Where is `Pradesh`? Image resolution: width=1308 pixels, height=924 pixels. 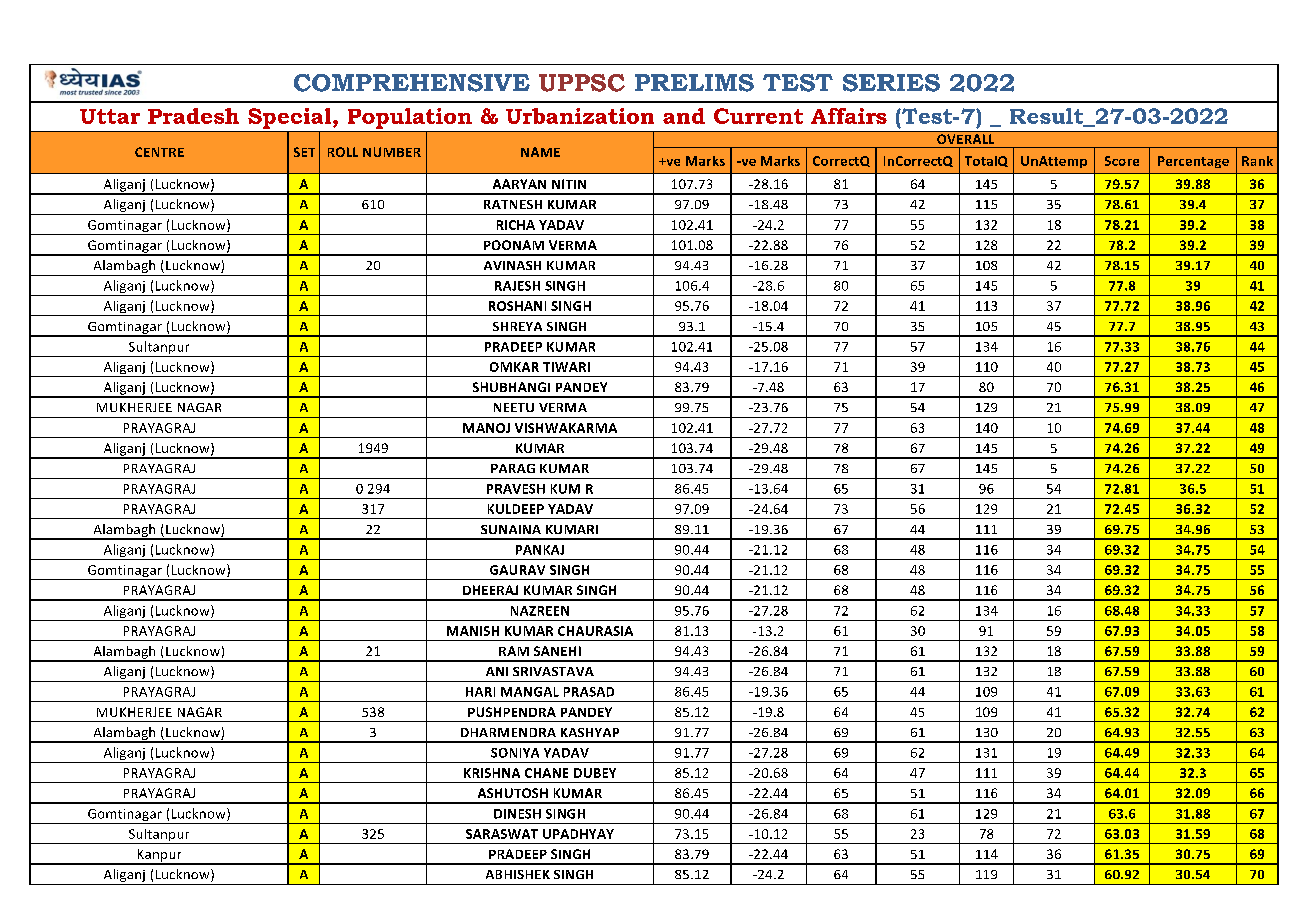
Pradesh is located at coordinates (193, 116).
